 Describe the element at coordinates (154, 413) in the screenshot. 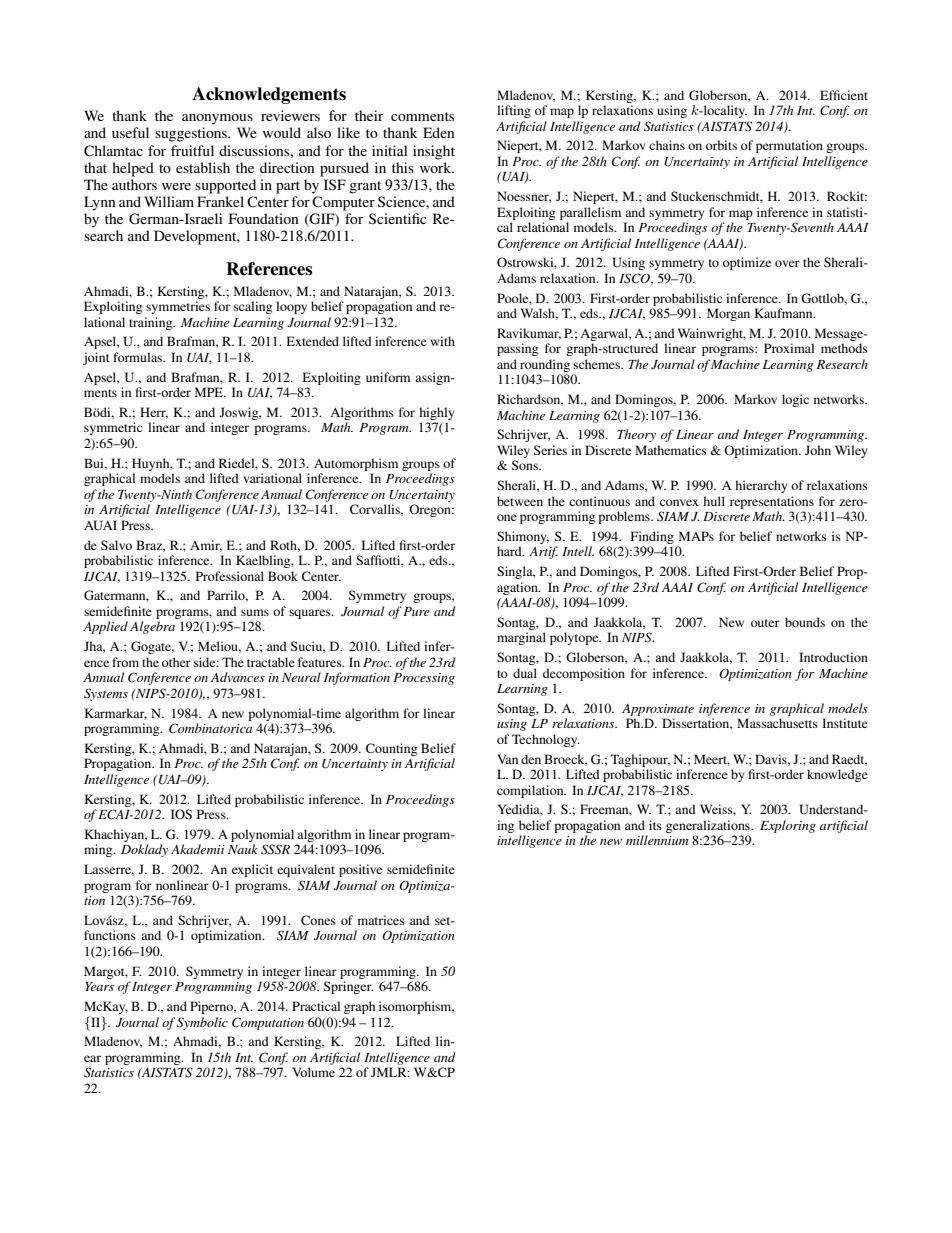

I see `Herr` at that location.
